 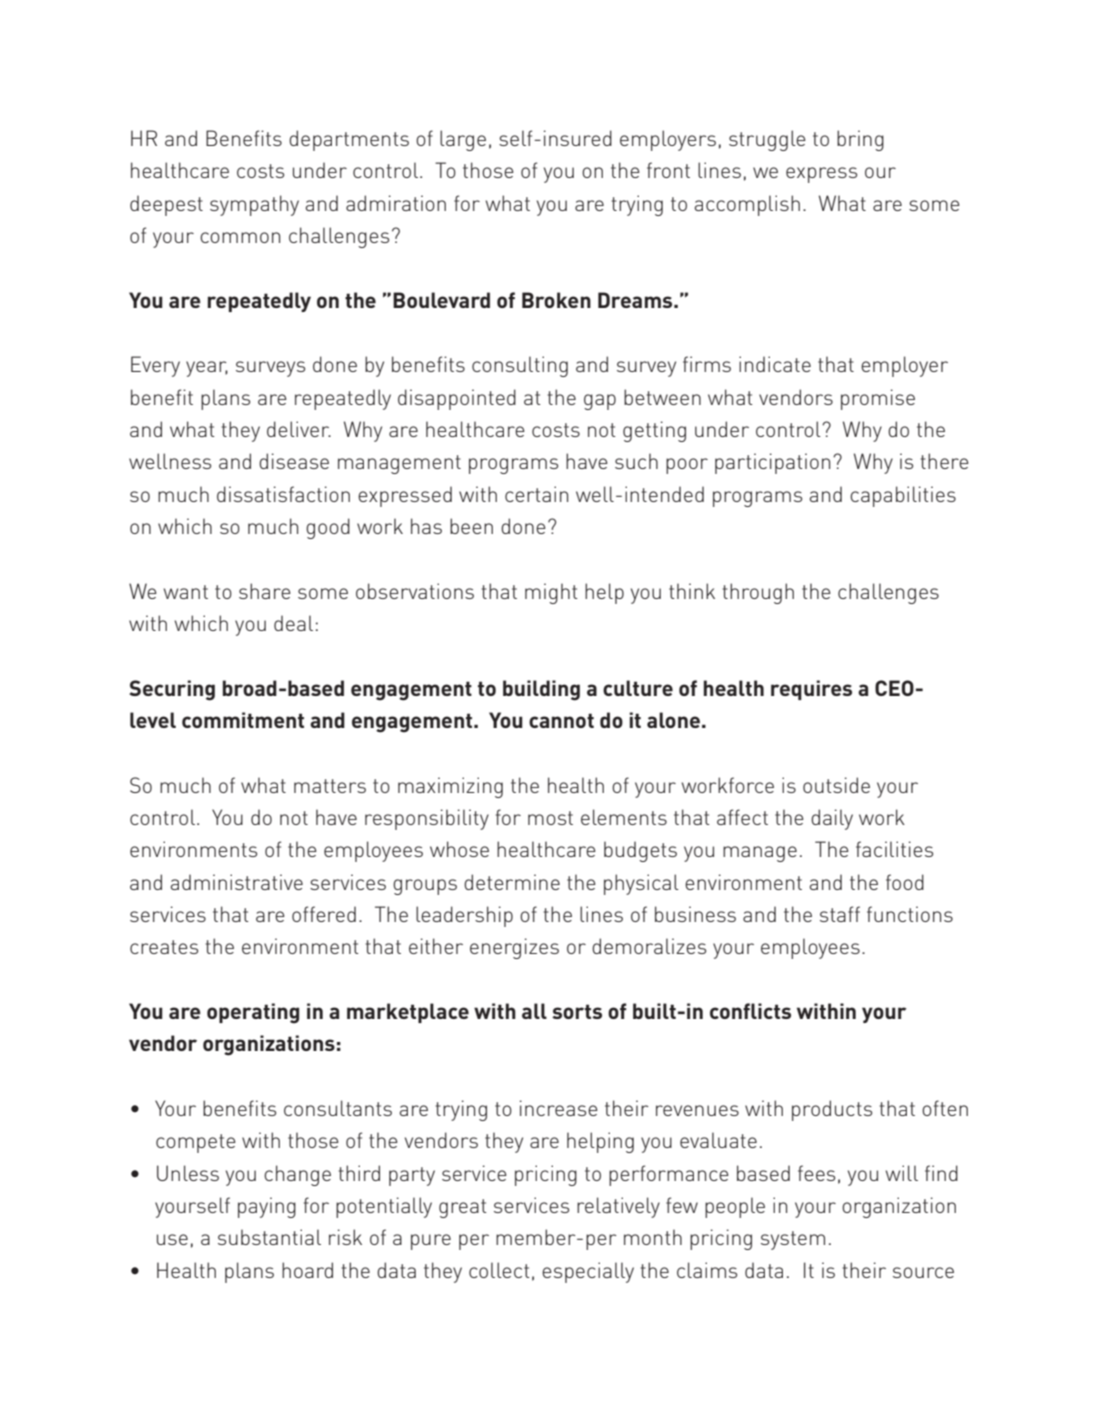 I want to click on certain, so click(x=536, y=494).
